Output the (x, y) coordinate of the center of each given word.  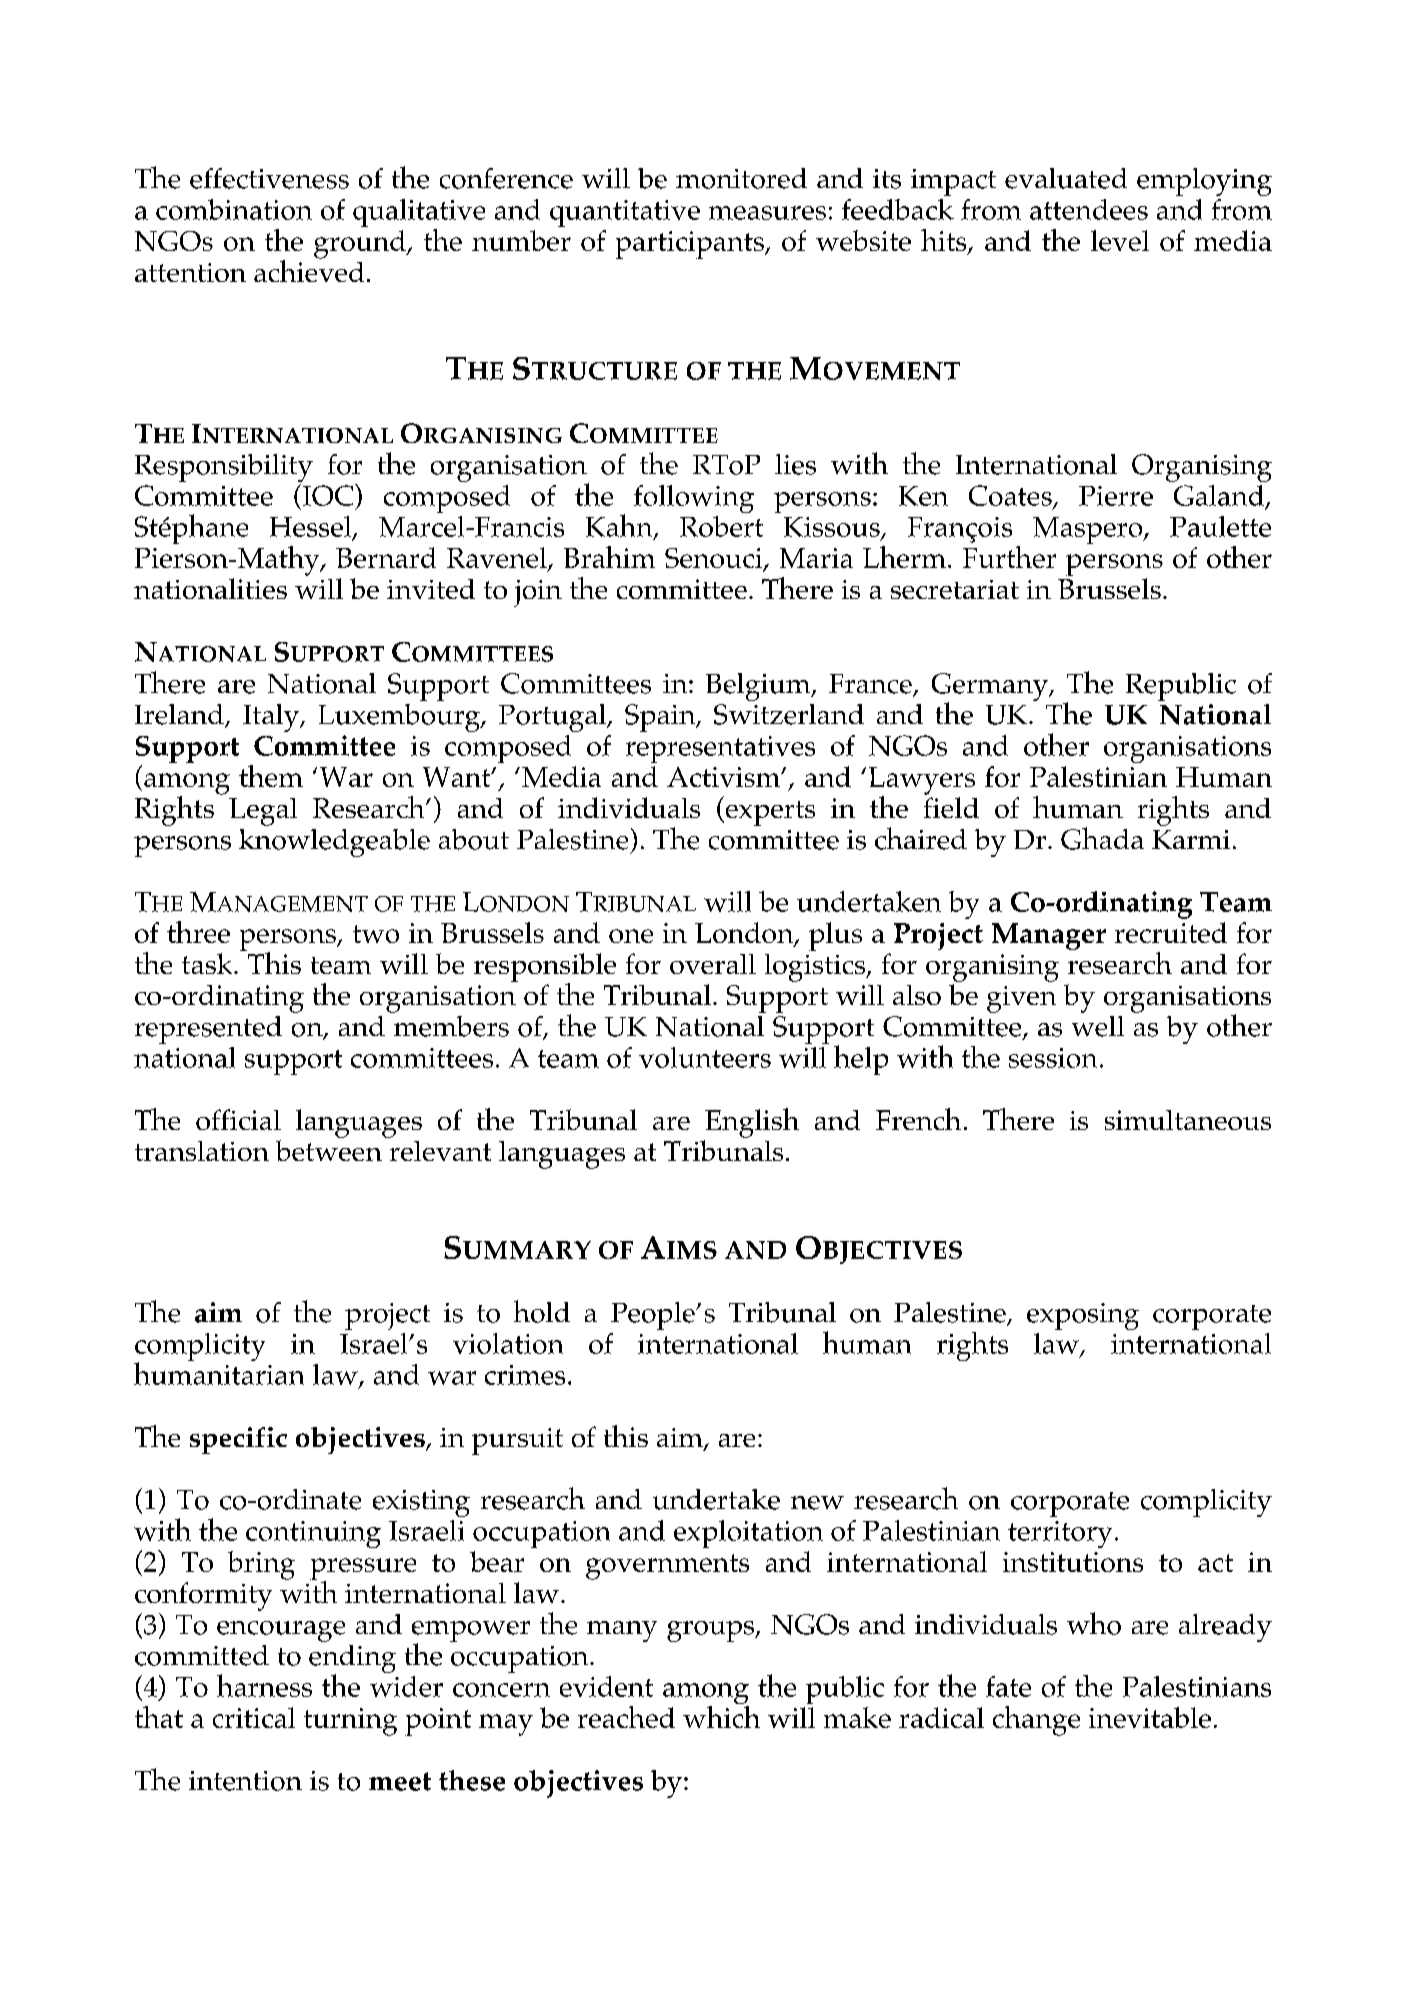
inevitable (1150, 1717)
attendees (1089, 209)
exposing (1083, 1316)
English (752, 1123)
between (329, 1150)
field (951, 807)
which (721, 1715)
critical (254, 1717)
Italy (272, 718)
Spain (661, 718)
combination (234, 209)
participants (691, 245)
